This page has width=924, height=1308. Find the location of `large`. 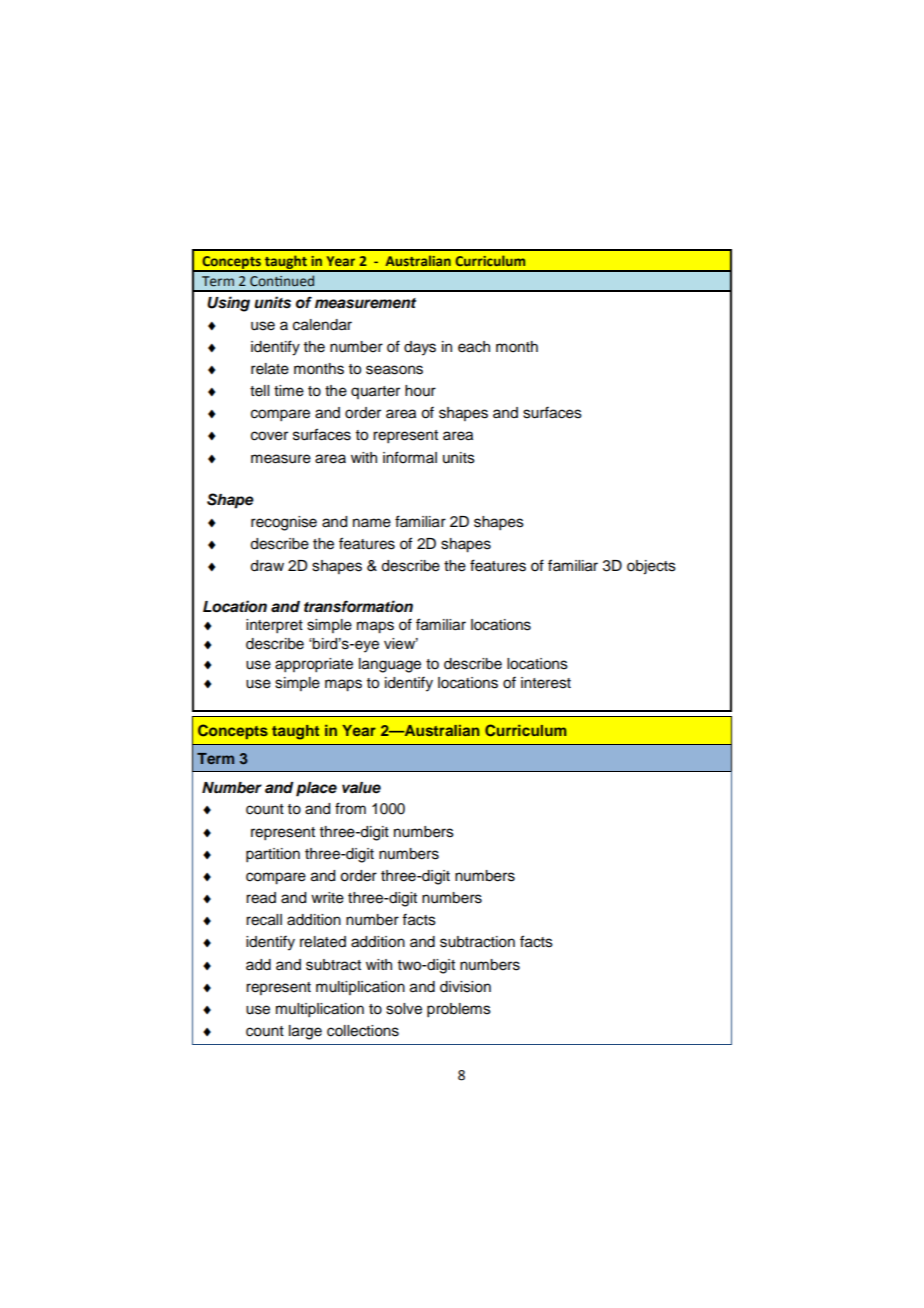

large is located at coordinates (305, 1032).
